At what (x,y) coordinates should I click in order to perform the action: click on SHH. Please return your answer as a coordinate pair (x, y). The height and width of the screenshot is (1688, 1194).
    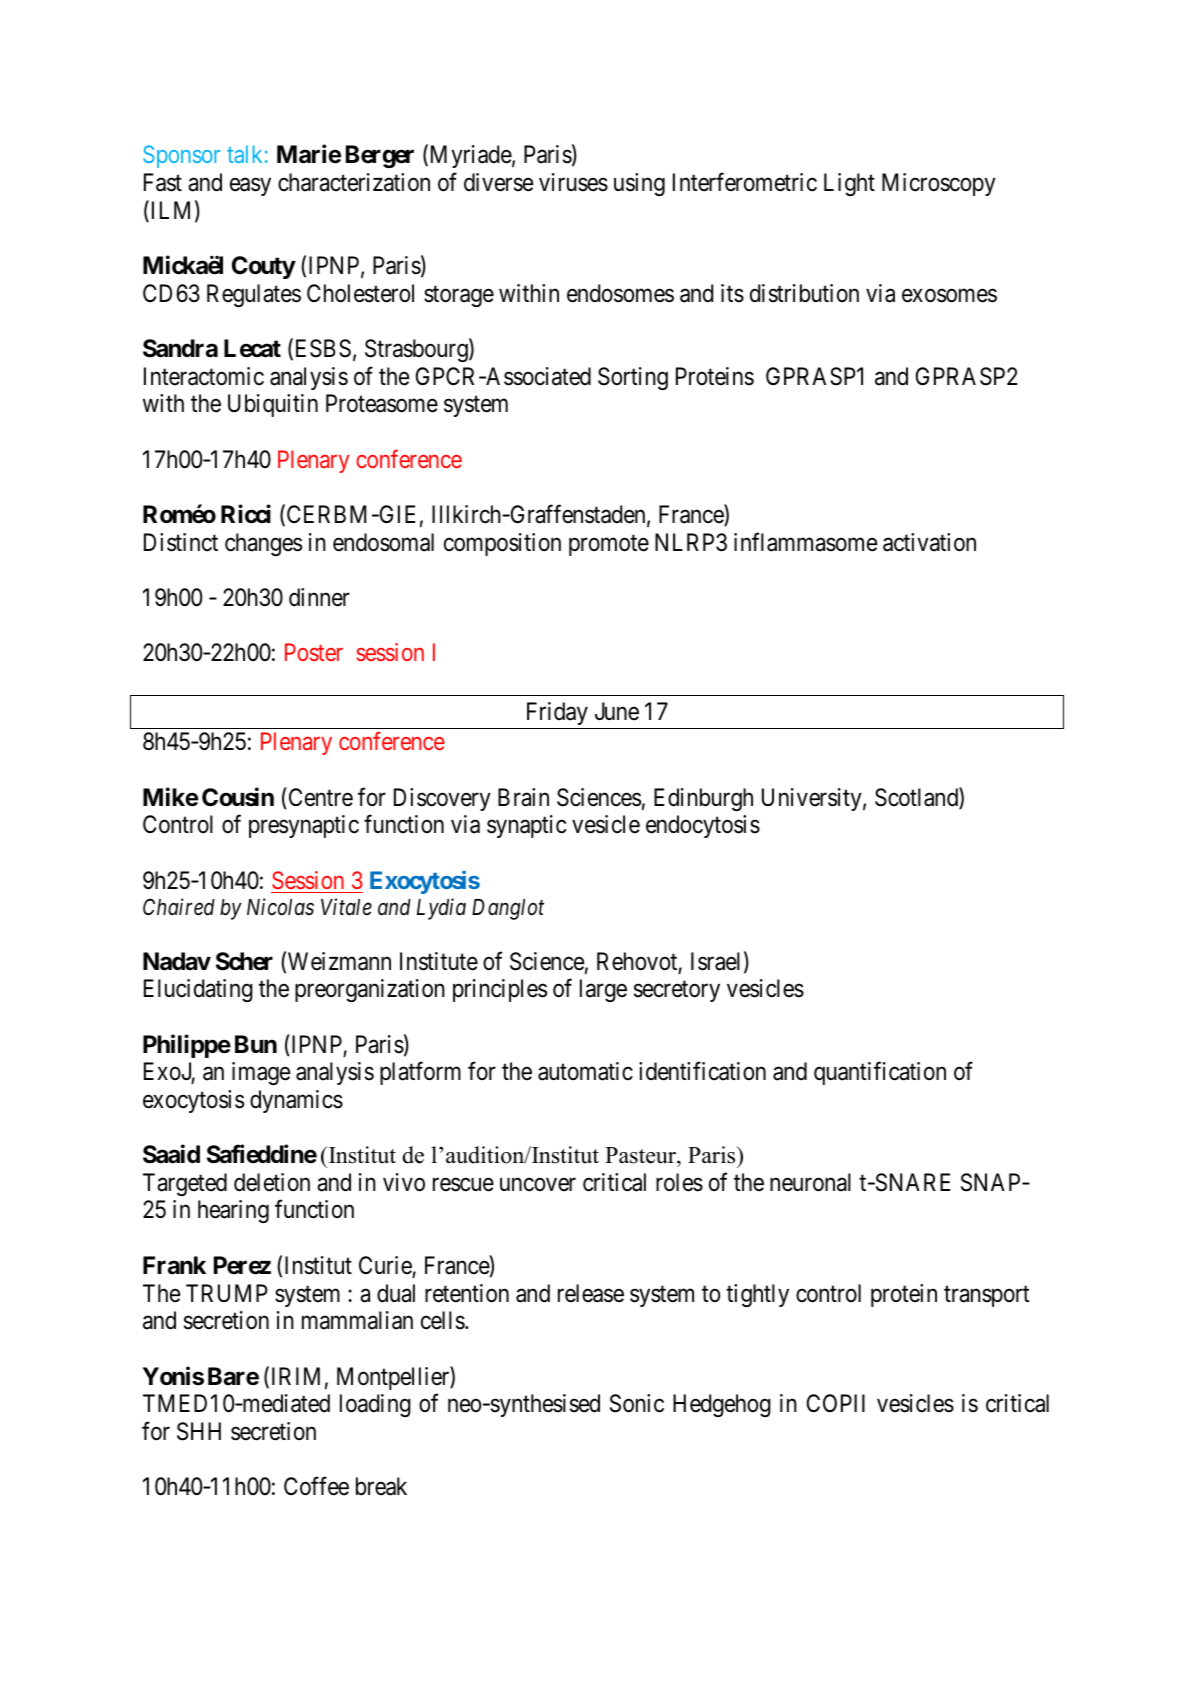
    Looking at the image, I should click on (199, 1431).
